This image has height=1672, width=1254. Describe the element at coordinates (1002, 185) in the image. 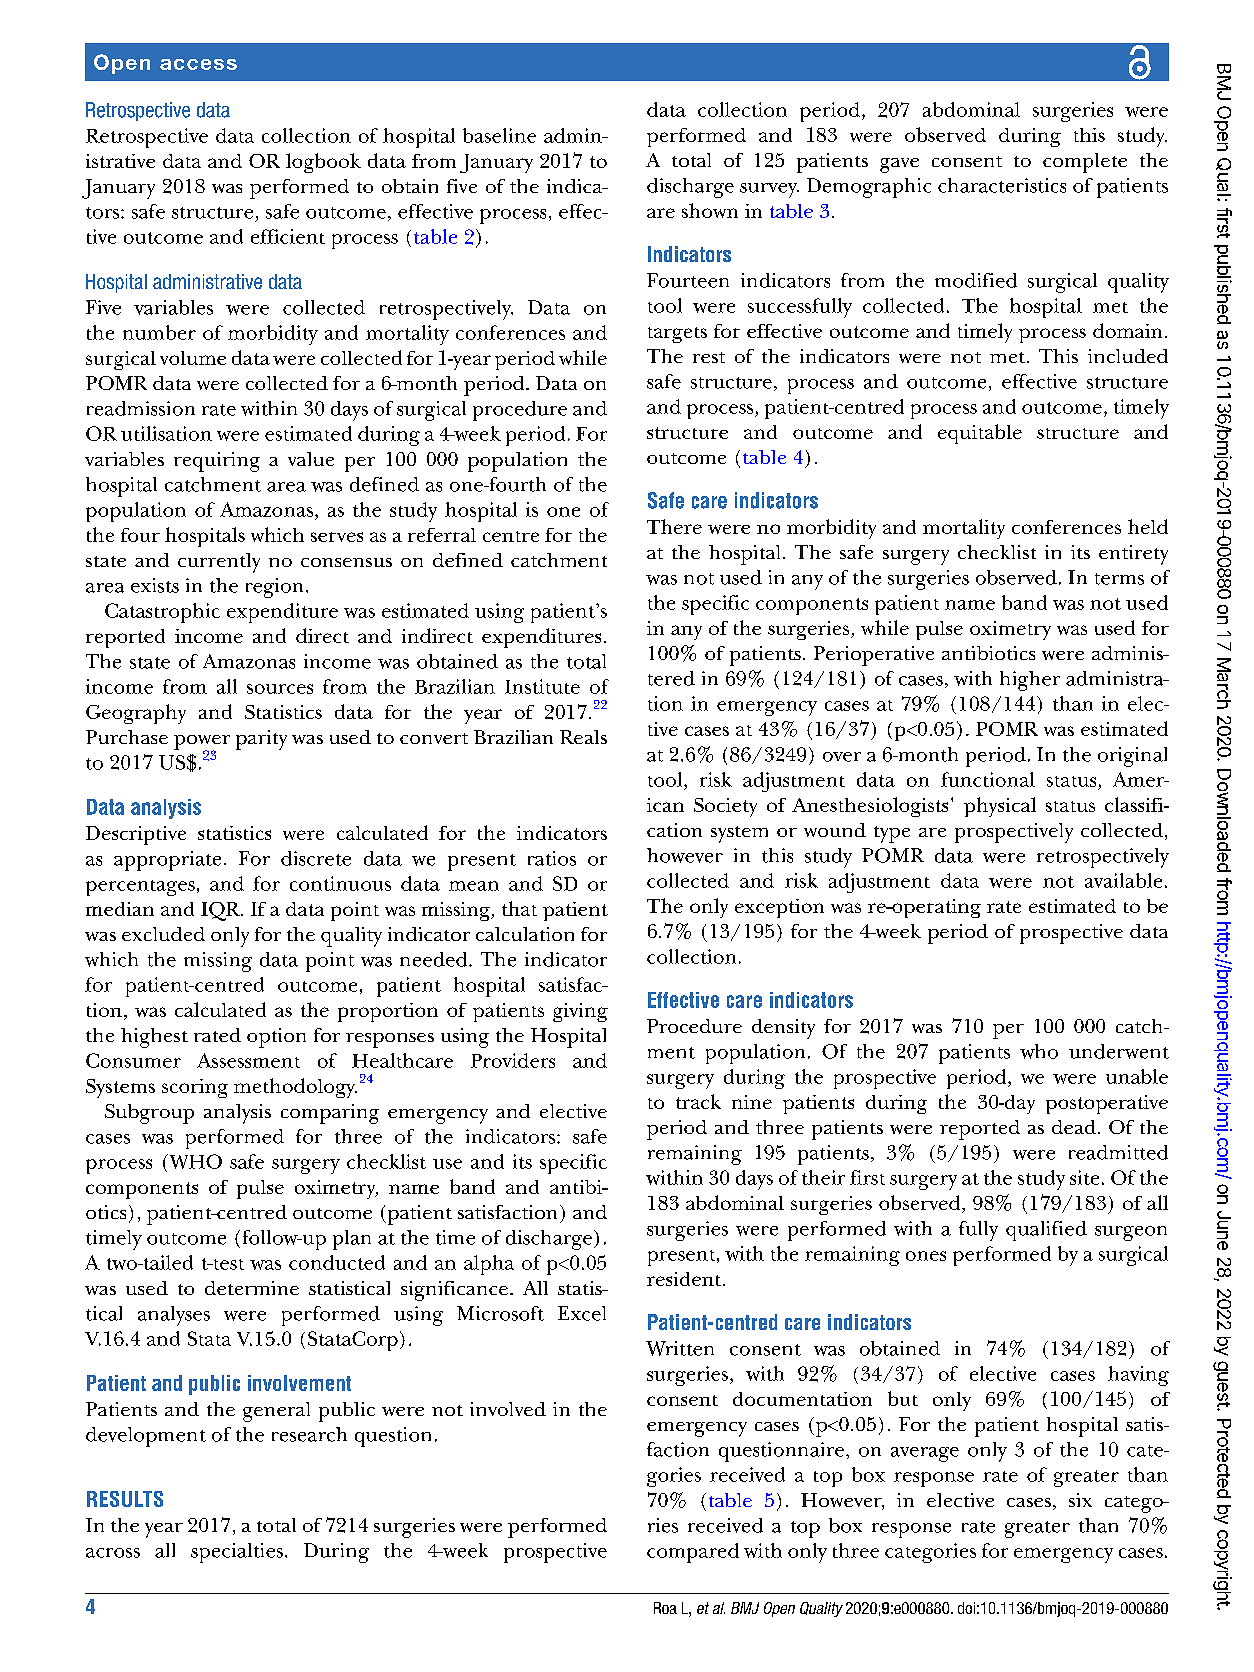

I see `characteristics` at that location.
